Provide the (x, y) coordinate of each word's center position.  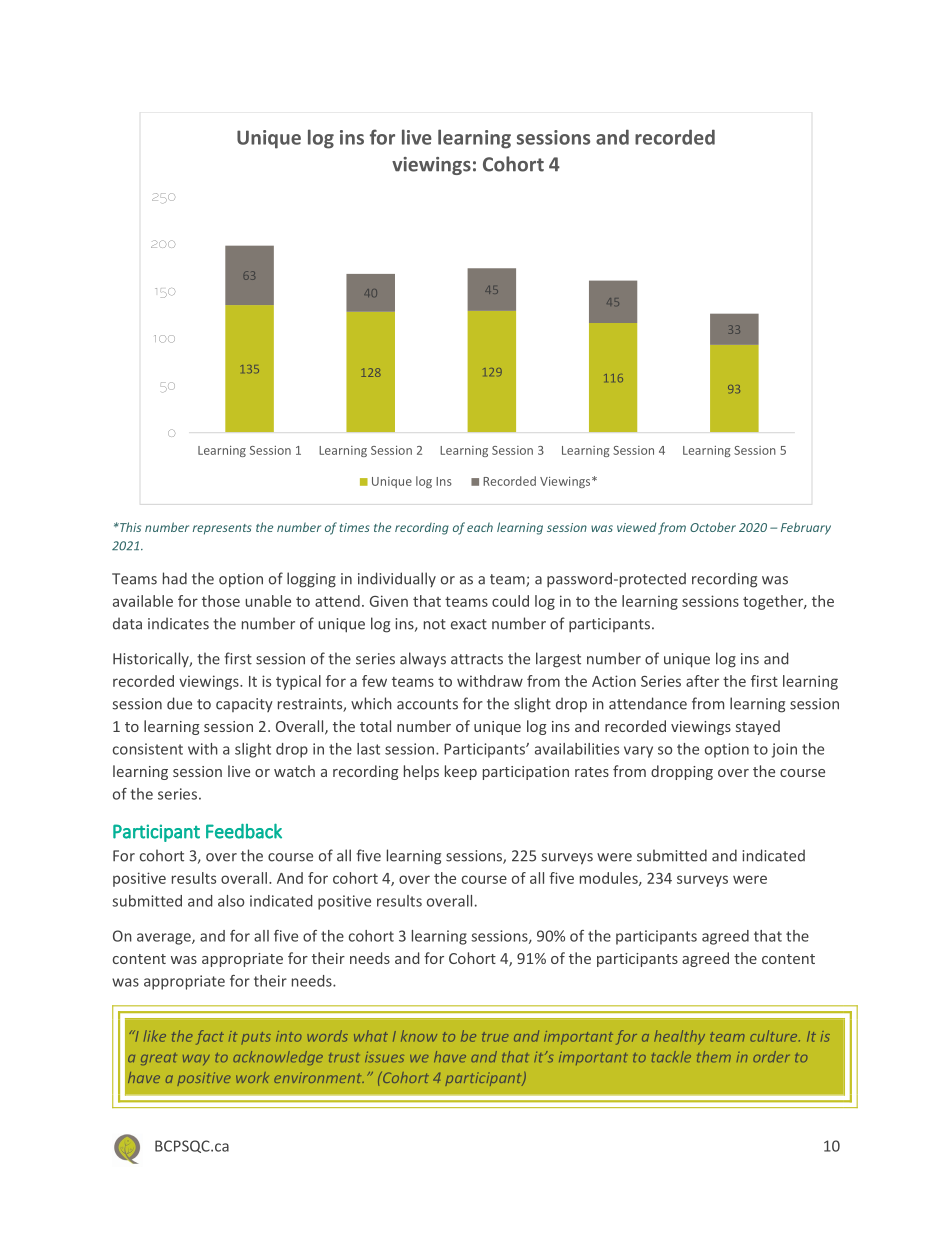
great (159, 1059)
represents (222, 529)
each (480, 527)
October (713, 527)
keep (461, 772)
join (784, 750)
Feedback (244, 831)
